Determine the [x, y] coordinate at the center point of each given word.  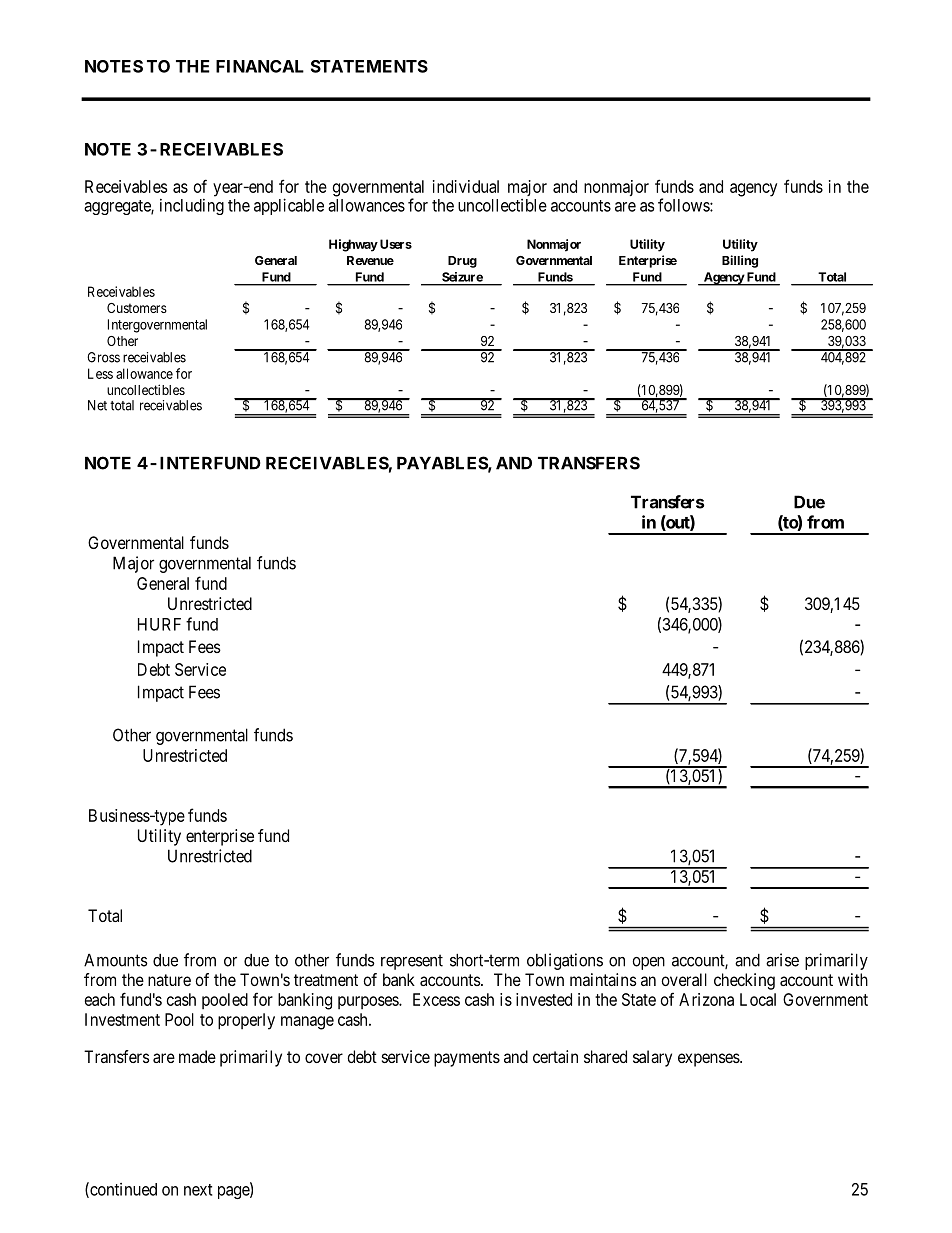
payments [467, 1059]
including [192, 207]
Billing [740, 261]
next [198, 1190]
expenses [709, 1060]
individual [466, 186]
